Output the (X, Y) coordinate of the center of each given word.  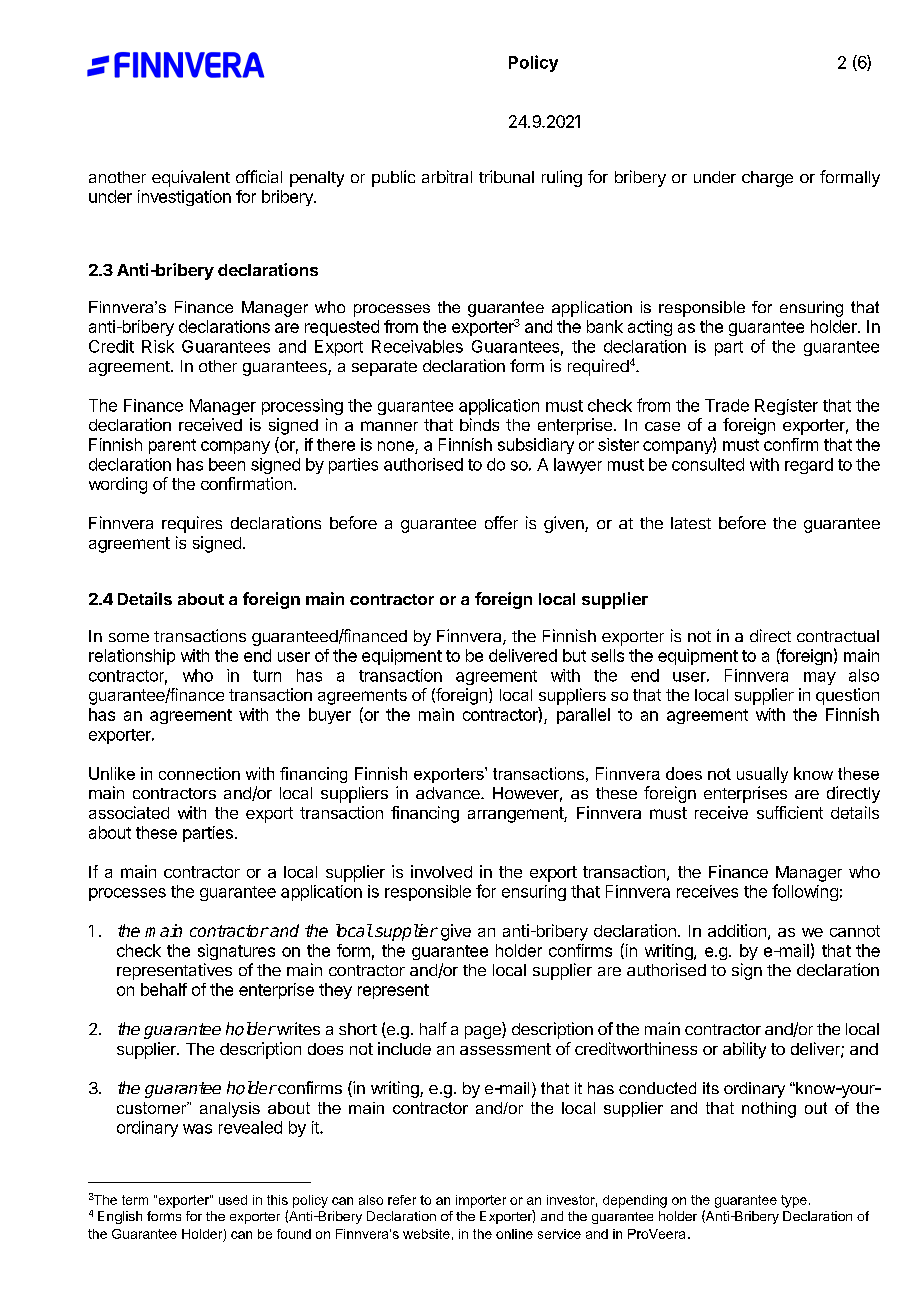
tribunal (506, 176)
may (820, 678)
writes (297, 1028)
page (484, 1032)
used (233, 1200)
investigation (184, 198)
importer (481, 1201)
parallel (583, 716)
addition (737, 930)
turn (267, 676)
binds (479, 424)
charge (767, 179)
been (227, 464)
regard (809, 466)
